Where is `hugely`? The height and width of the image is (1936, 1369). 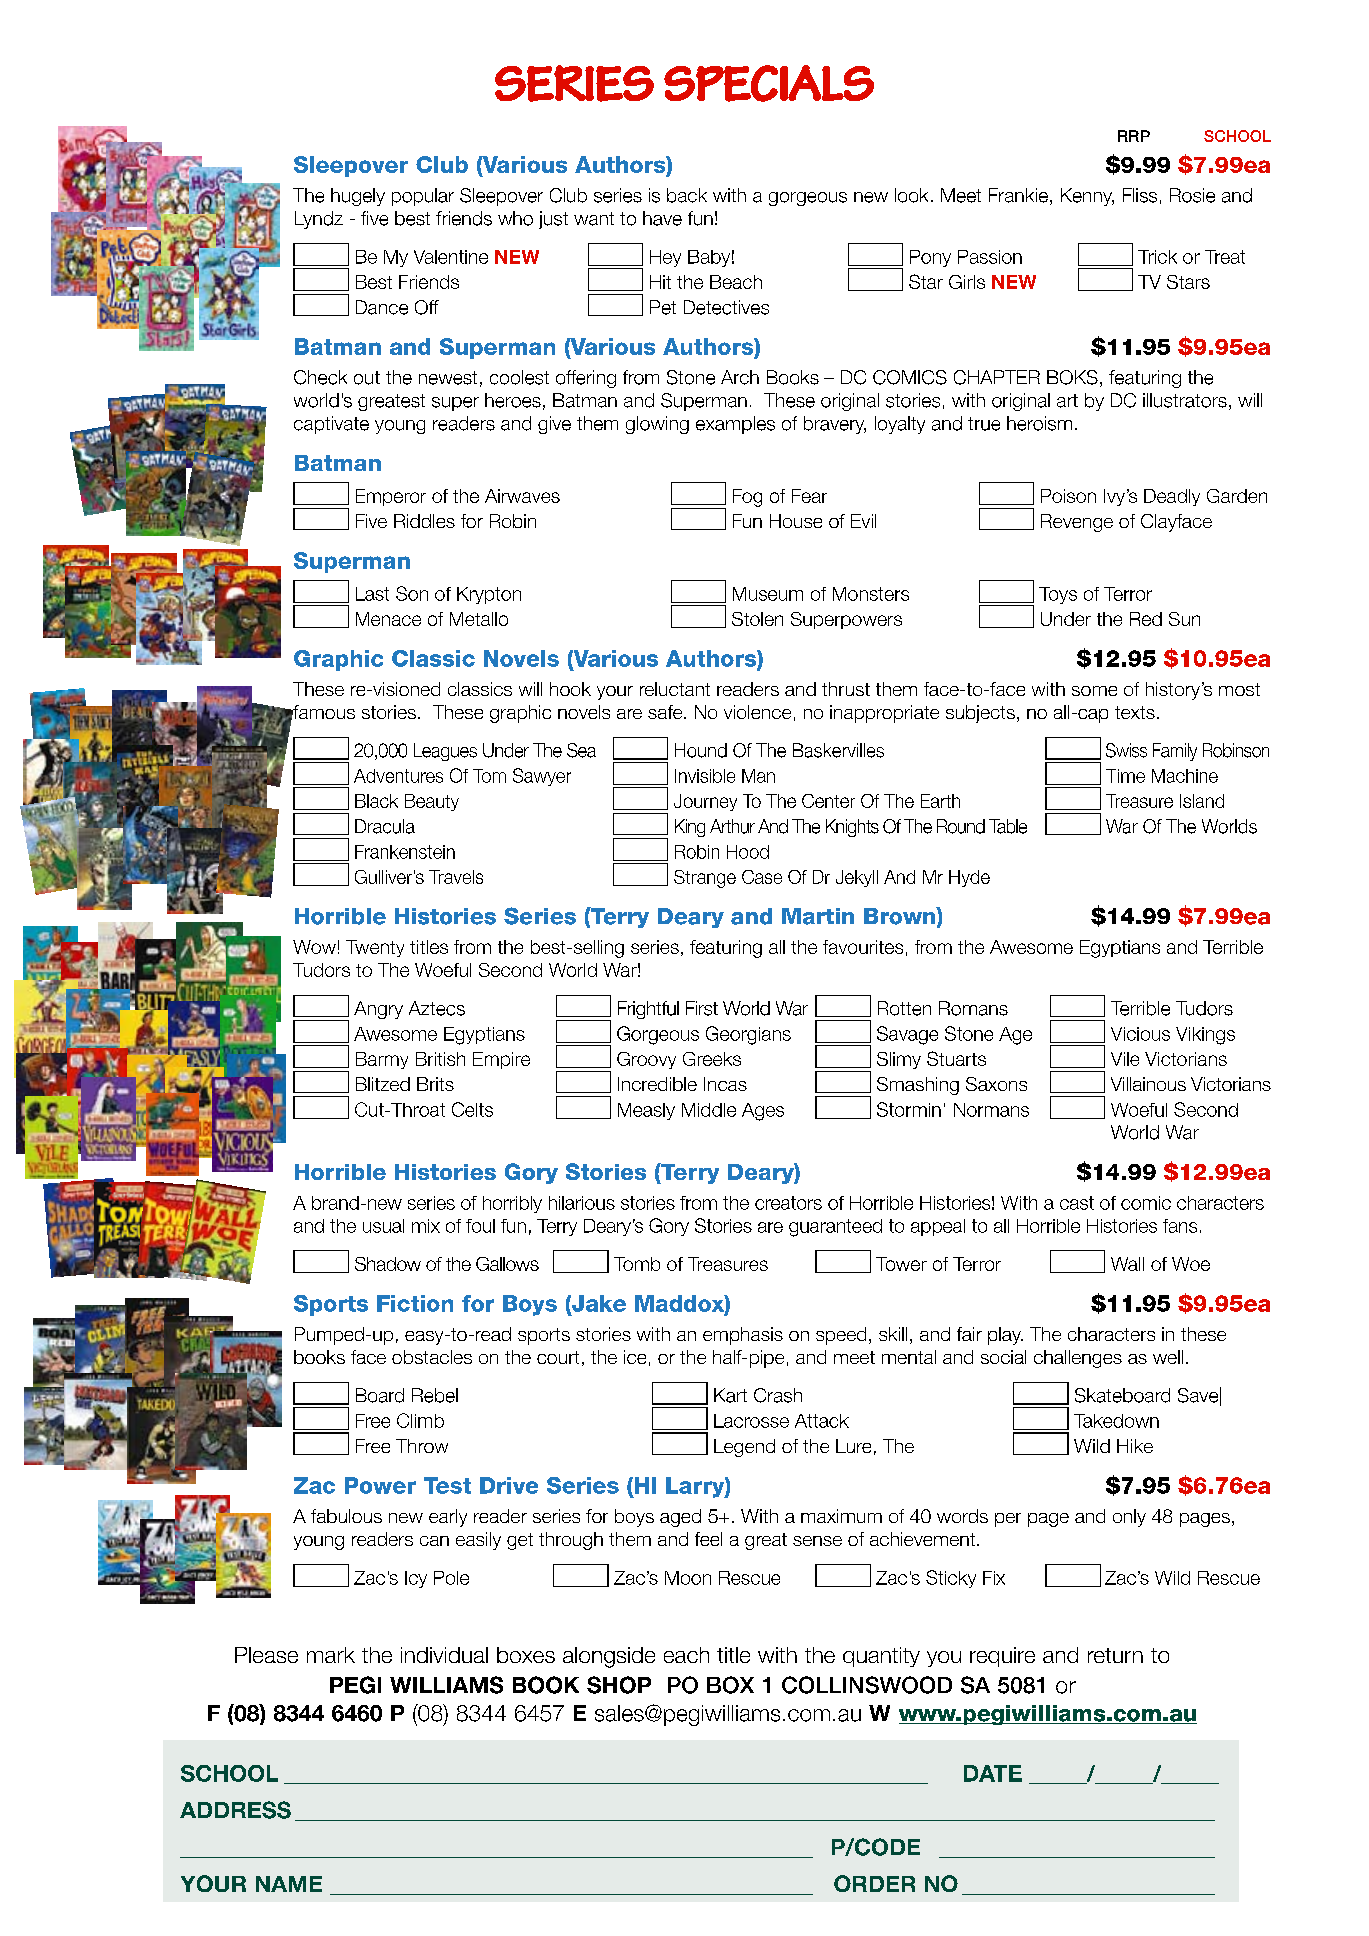 hugely is located at coordinates (358, 197).
